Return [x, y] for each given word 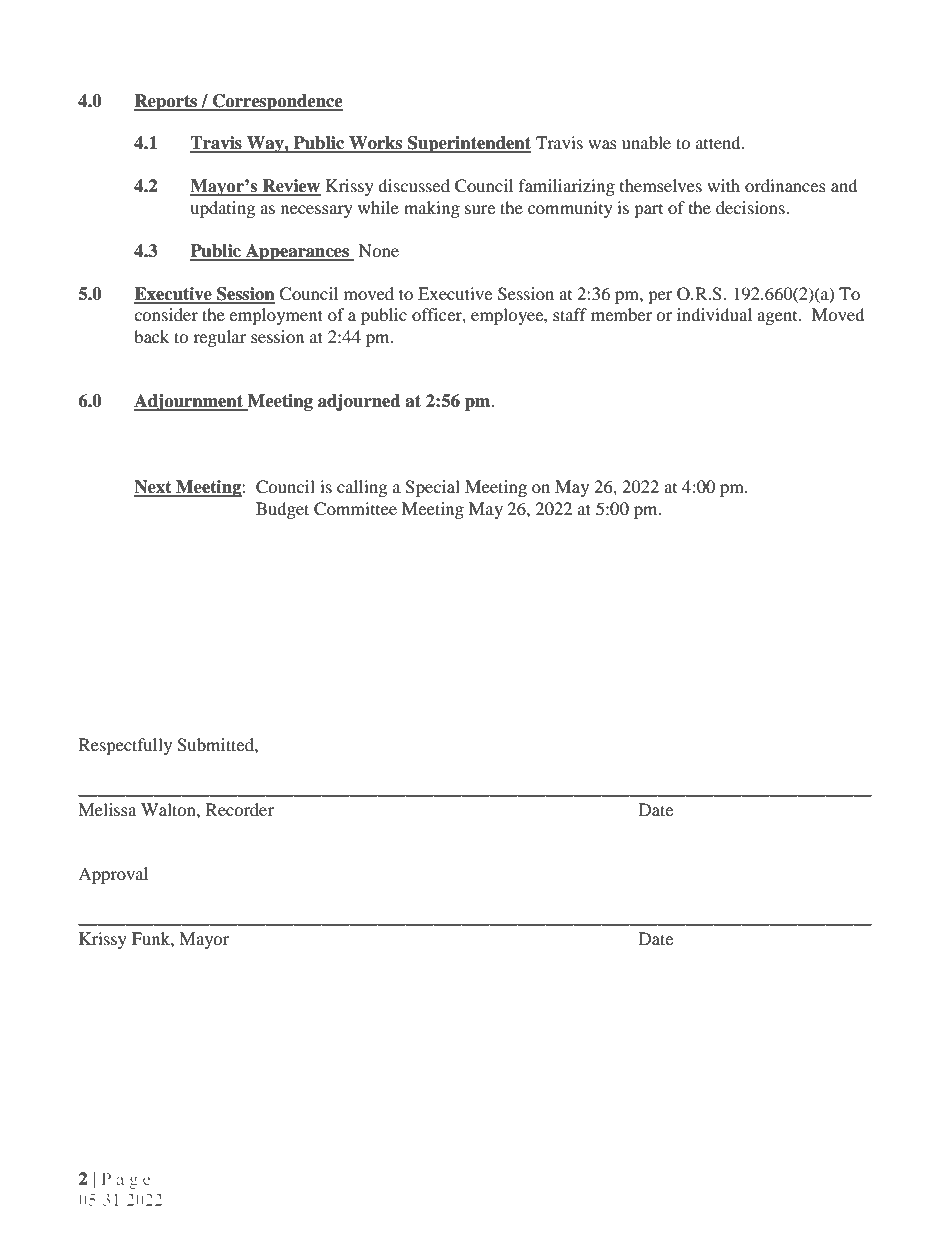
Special [432, 488]
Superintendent [468, 144]
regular [220, 338]
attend [719, 142]
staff [570, 314]
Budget [282, 510]
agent [778, 318]
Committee [355, 509]
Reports [166, 102]
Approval [113, 875]
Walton [169, 809]
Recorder [240, 809]
